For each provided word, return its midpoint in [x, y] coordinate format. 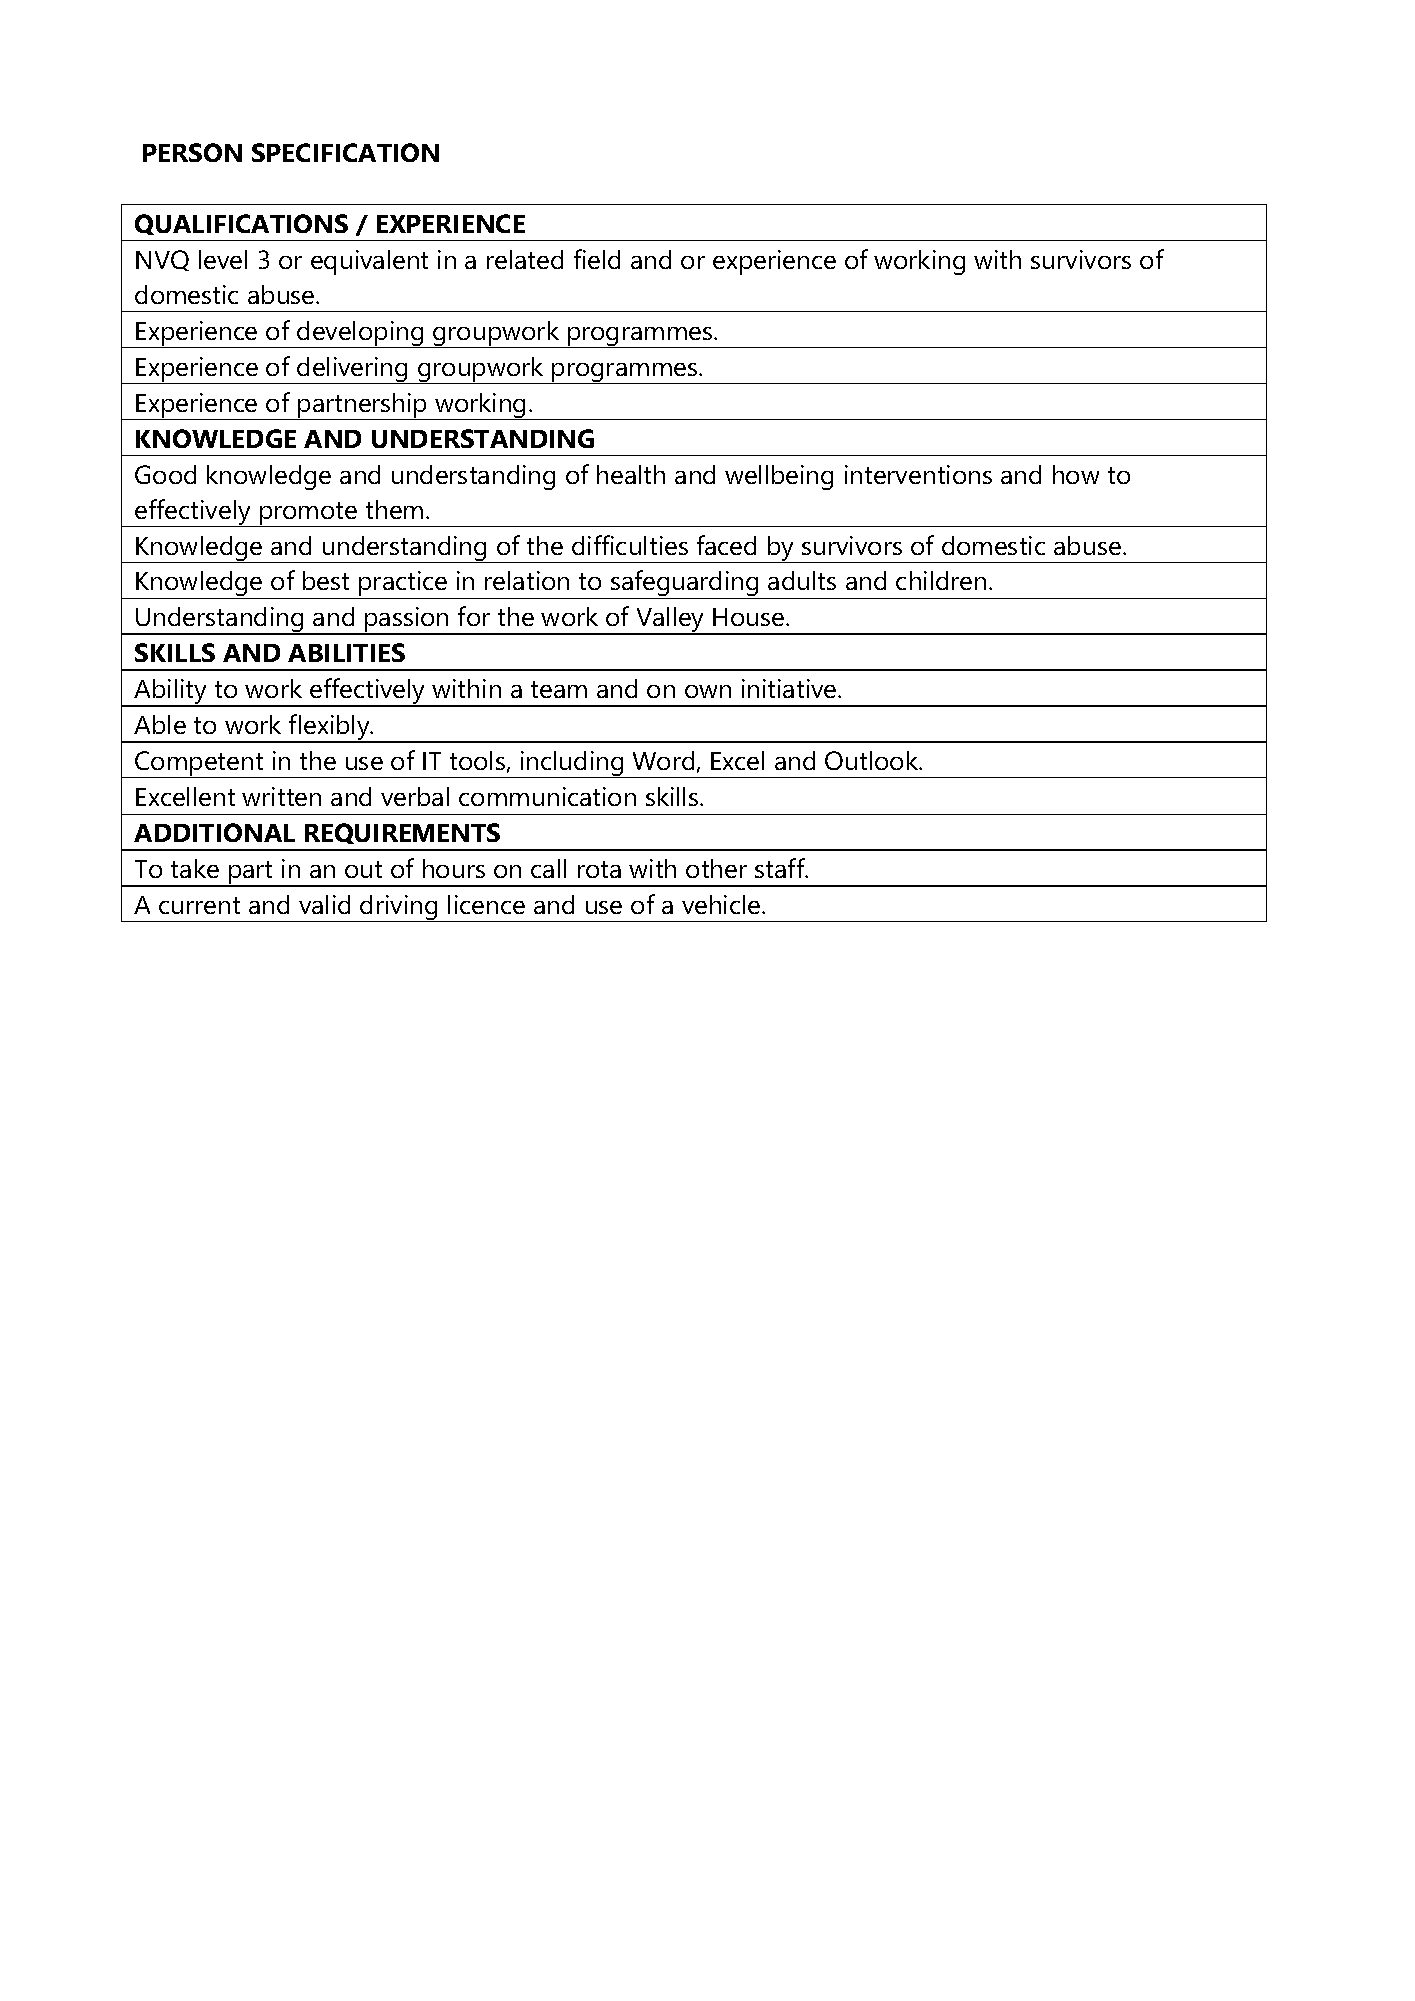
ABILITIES [346, 652]
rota [599, 869]
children [941, 580]
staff [781, 868]
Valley [670, 621]
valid [324, 904]
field [597, 259]
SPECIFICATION [345, 152]
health [631, 474]
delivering [353, 370]
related [525, 259]
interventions [918, 474]
